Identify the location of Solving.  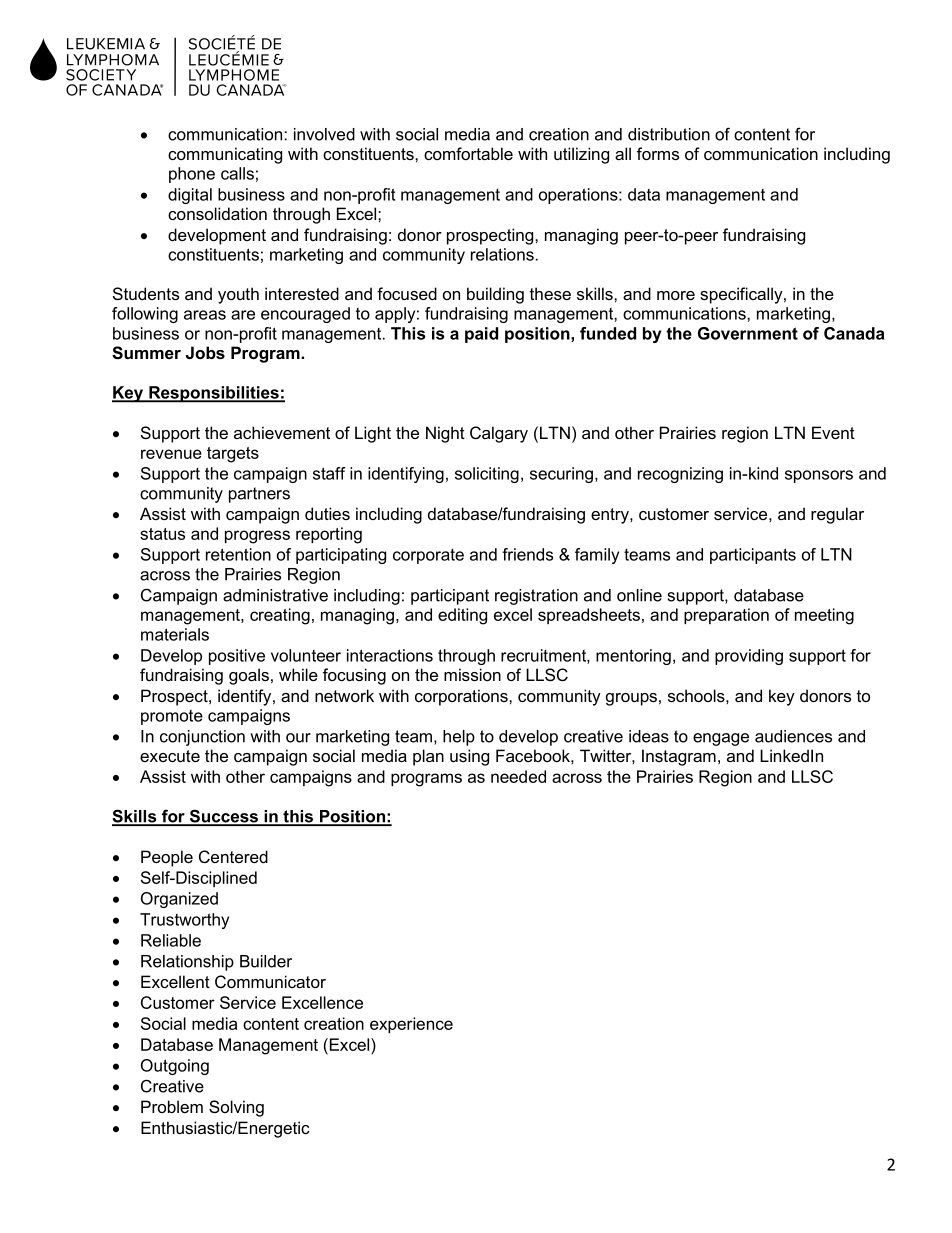
(236, 1108).
